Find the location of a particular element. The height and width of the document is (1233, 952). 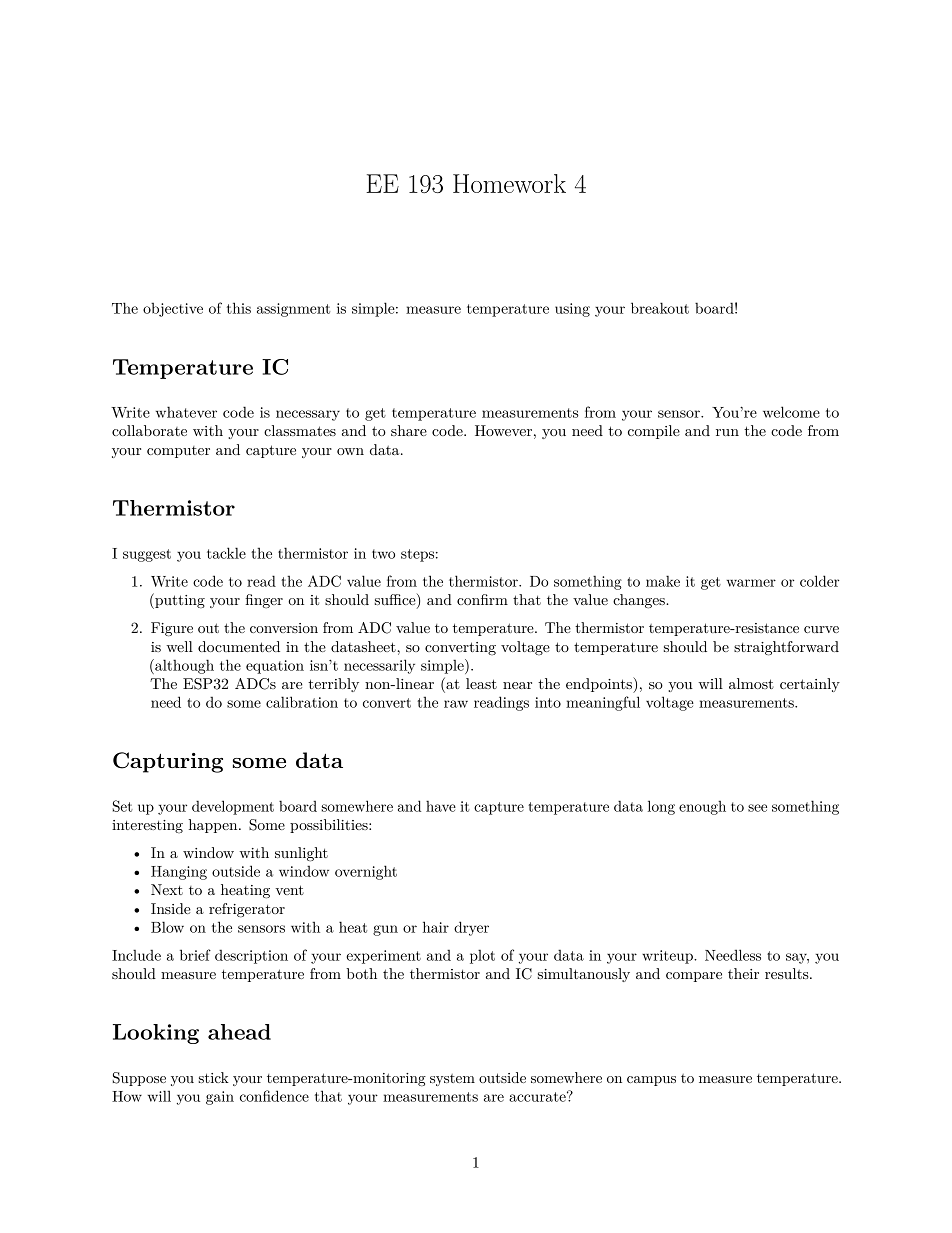

stick is located at coordinates (214, 1077).
